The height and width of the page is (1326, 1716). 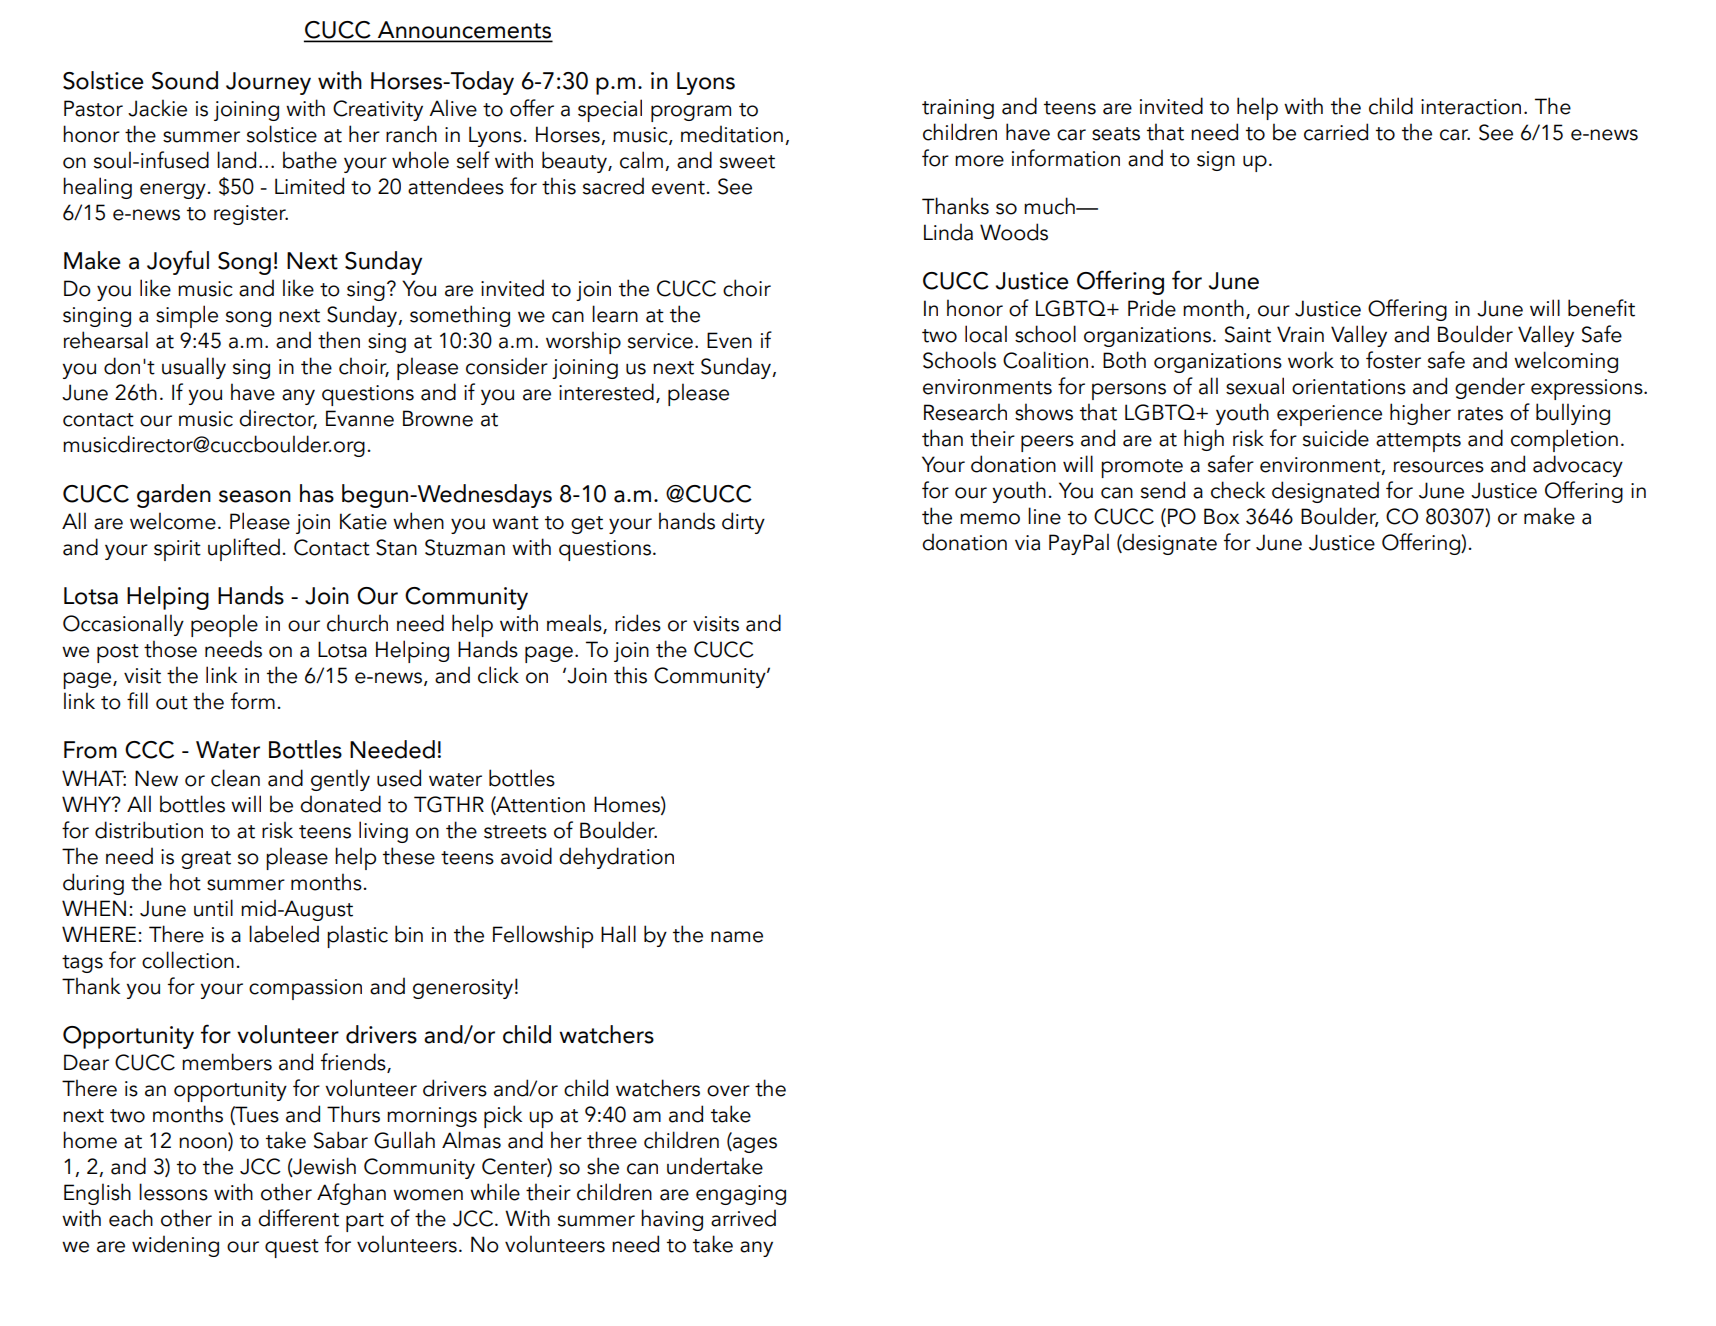 I want to click on Journey, so click(x=268, y=83).
